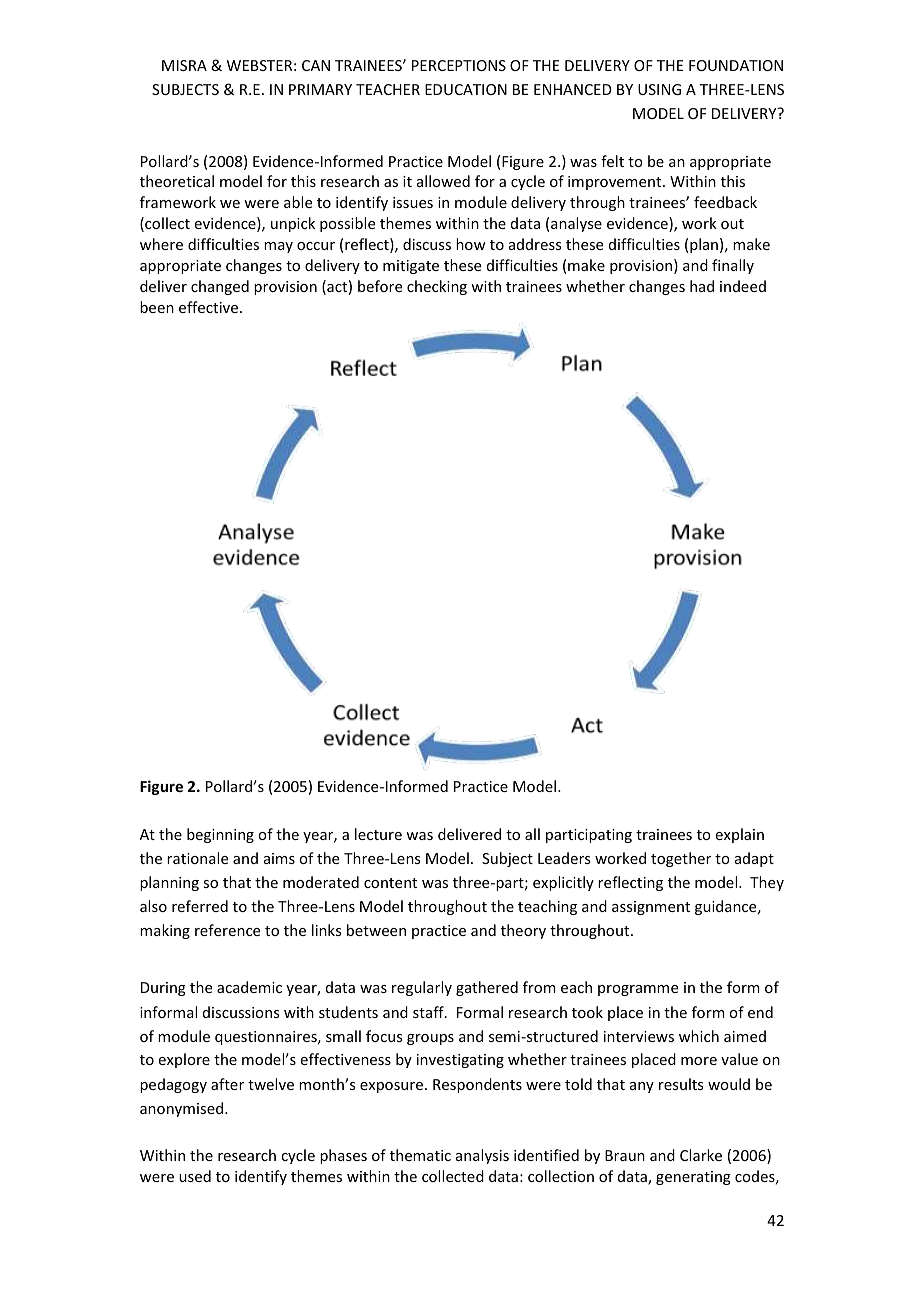 This document has height=1308, width=924. Describe the element at coordinates (390, 883) in the document. I see `content` at that location.
